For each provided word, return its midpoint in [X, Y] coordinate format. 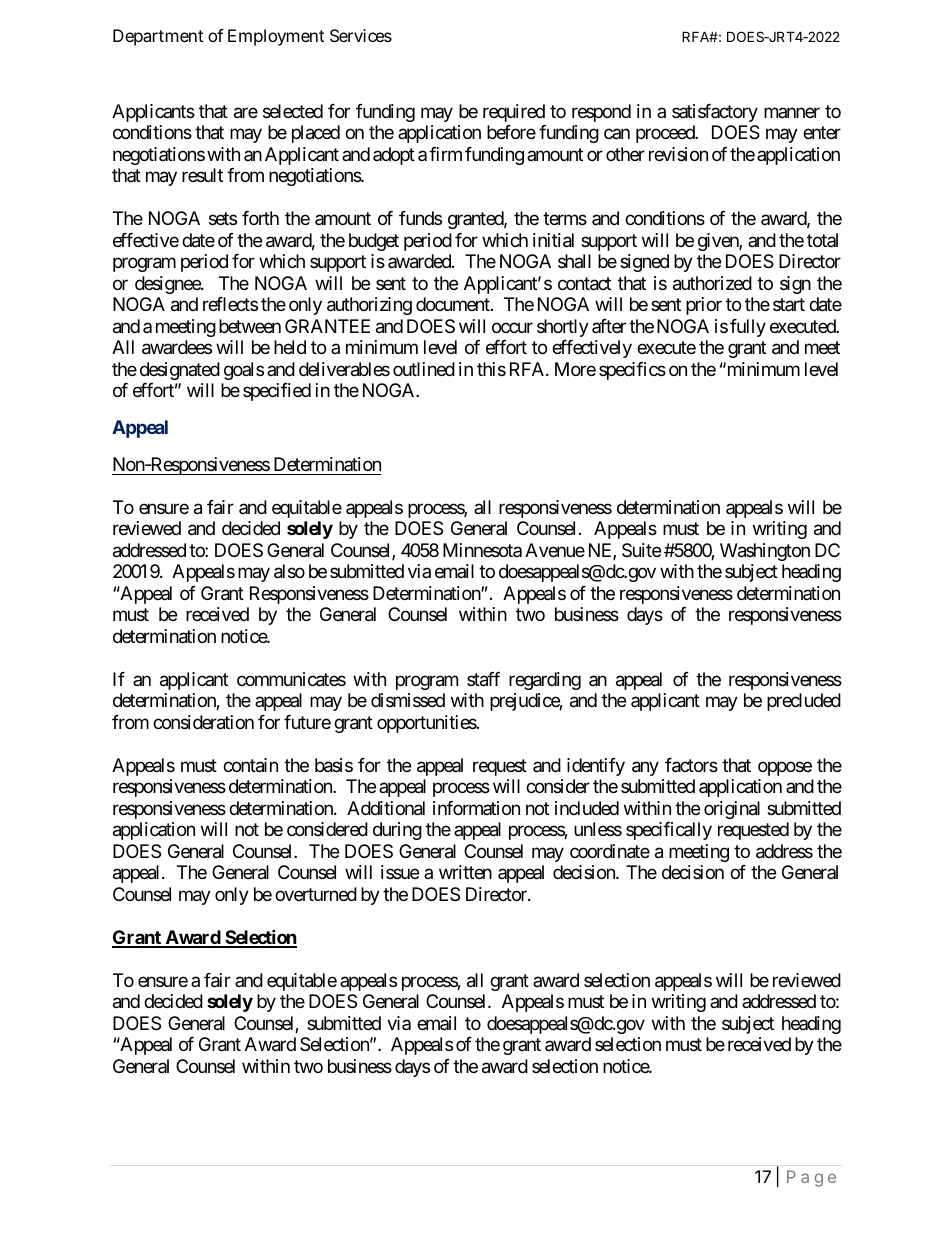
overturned [316, 894]
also [289, 571]
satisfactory [715, 113]
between [250, 326]
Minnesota [482, 550]
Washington [765, 552]
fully [748, 328]
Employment [276, 37]
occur [512, 327]
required [514, 113]
